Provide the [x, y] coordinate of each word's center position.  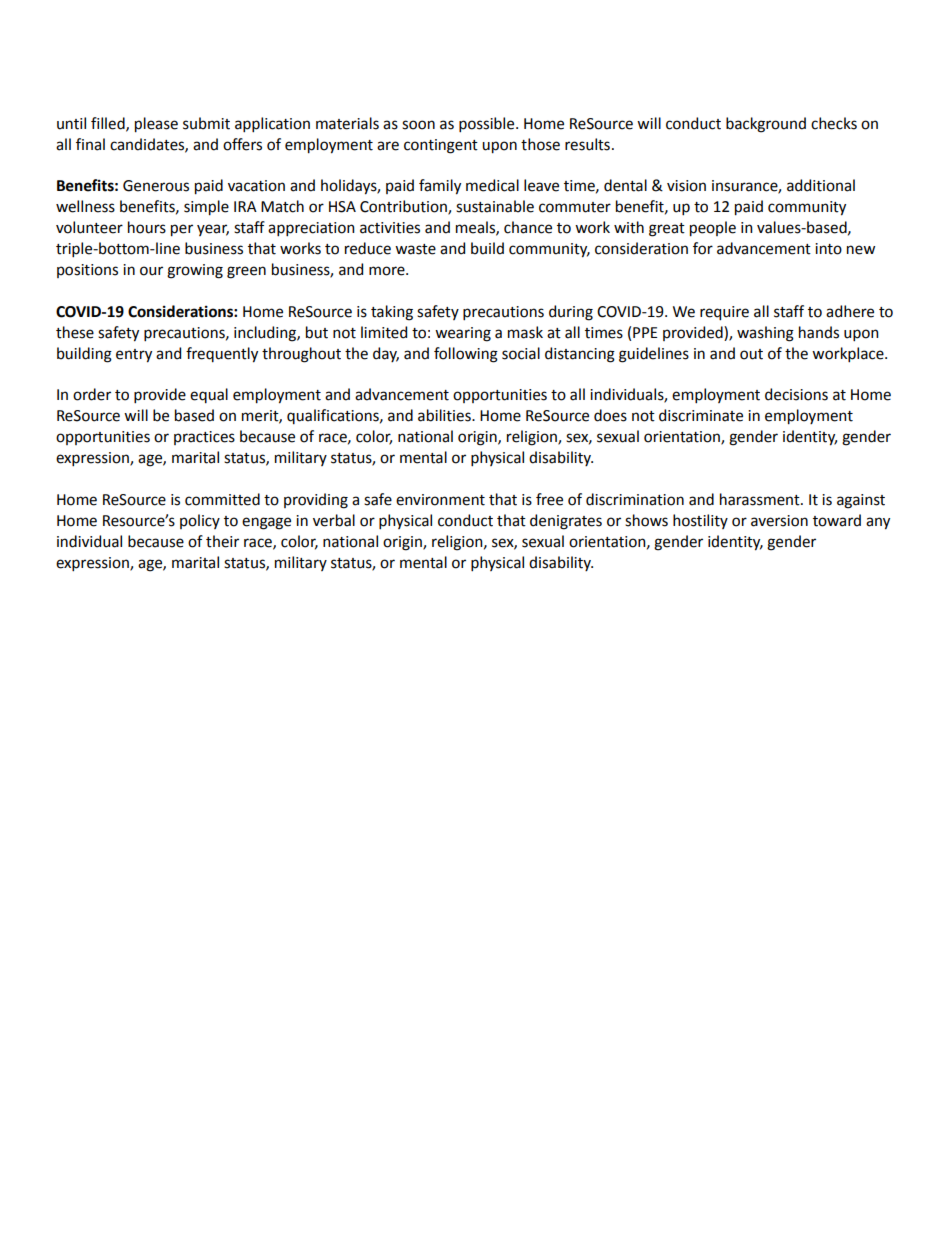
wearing [463, 334]
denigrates [566, 522]
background [766, 125]
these [75, 332]
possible [488, 124]
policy [200, 521]
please [156, 125]
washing [765, 334]
